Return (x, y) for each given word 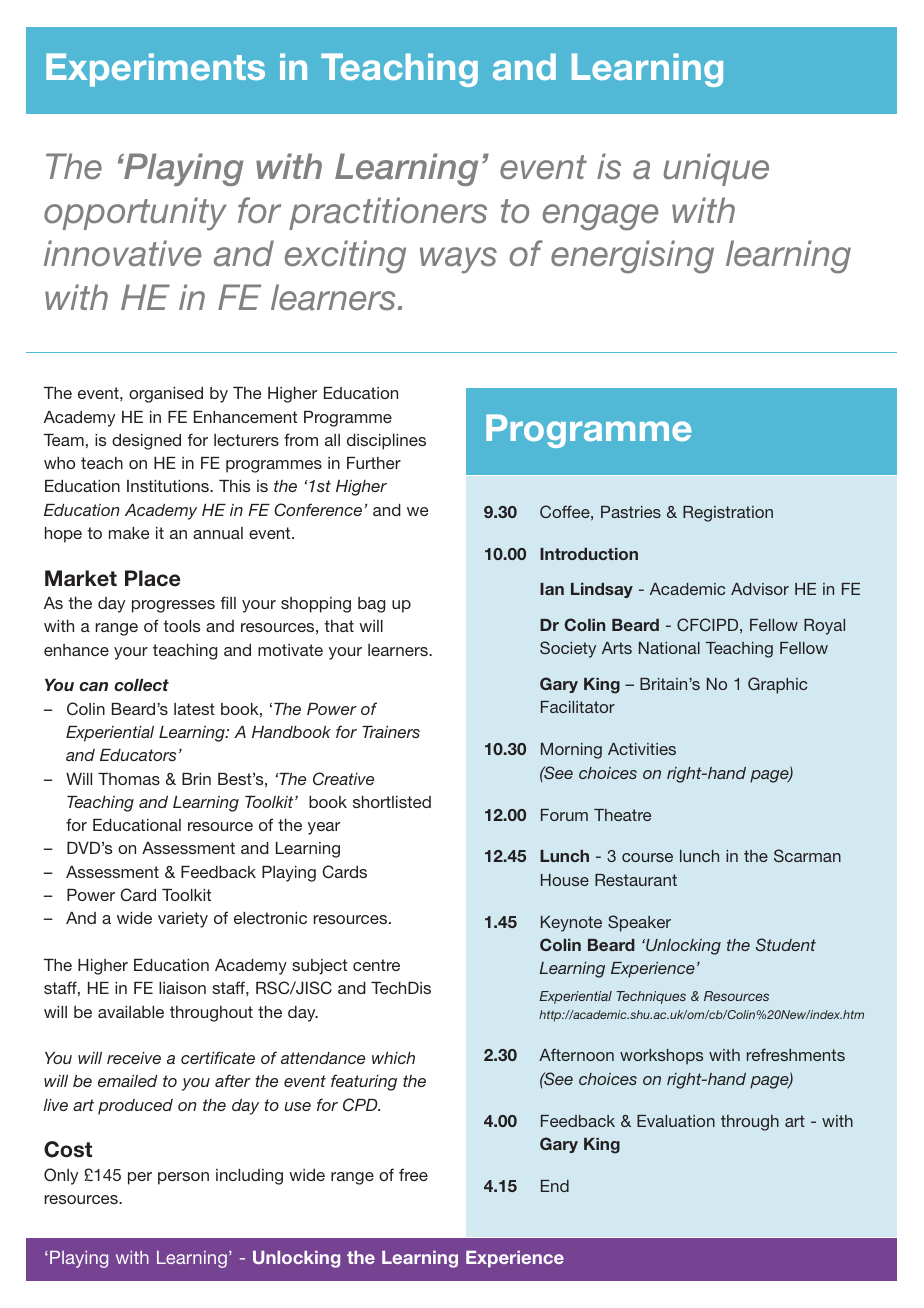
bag (371, 605)
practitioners (388, 213)
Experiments (155, 70)
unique (716, 169)
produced (135, 1107)
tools (181, 626)
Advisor (760, 589)
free (413, 1174)
